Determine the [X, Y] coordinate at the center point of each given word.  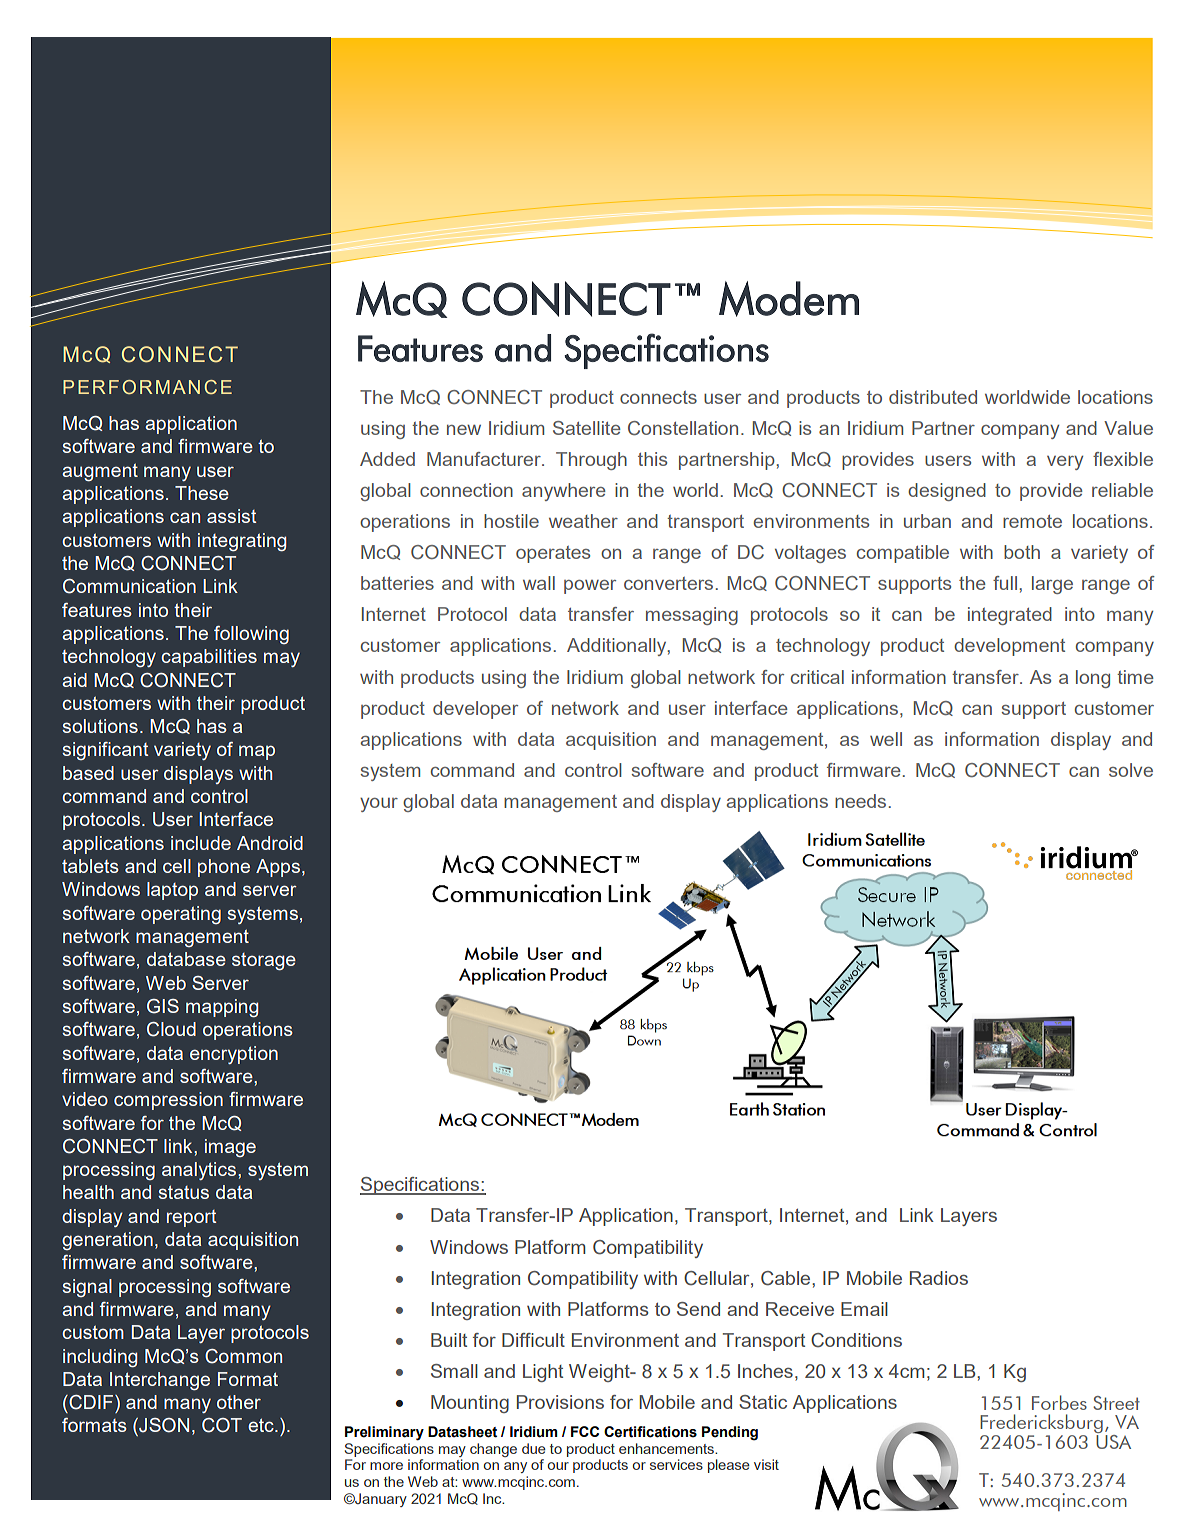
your [379, 805]
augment [100, 472]
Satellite [587, 428]
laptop [172, 891]
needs [860, 801]
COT [222, 1425]
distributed [933, 397]
